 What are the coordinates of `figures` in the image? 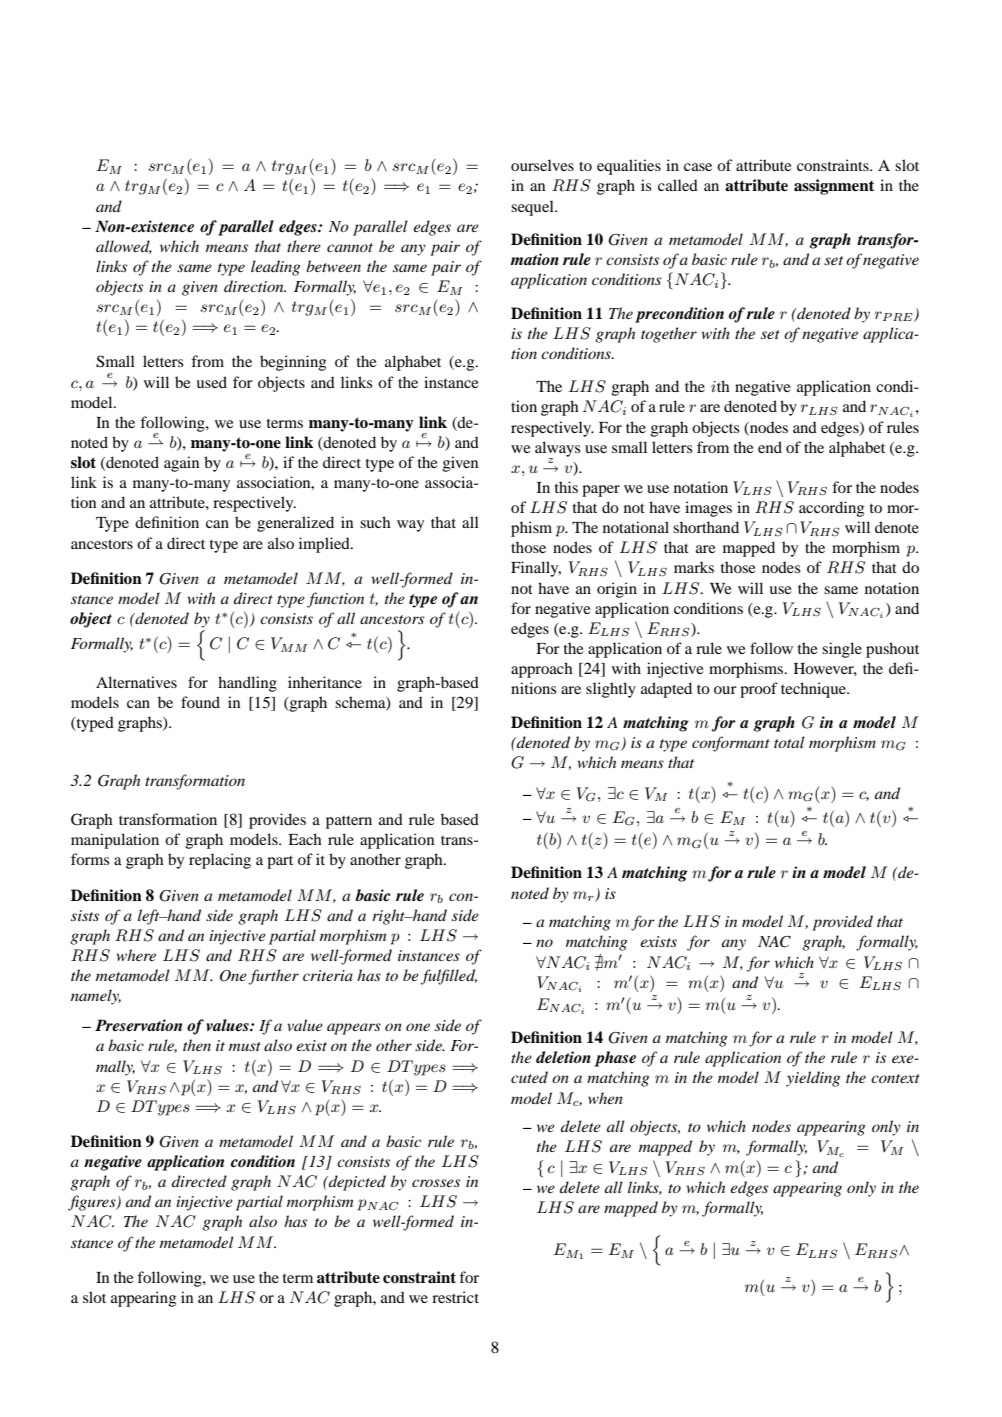 It's located at (93, 1203).
